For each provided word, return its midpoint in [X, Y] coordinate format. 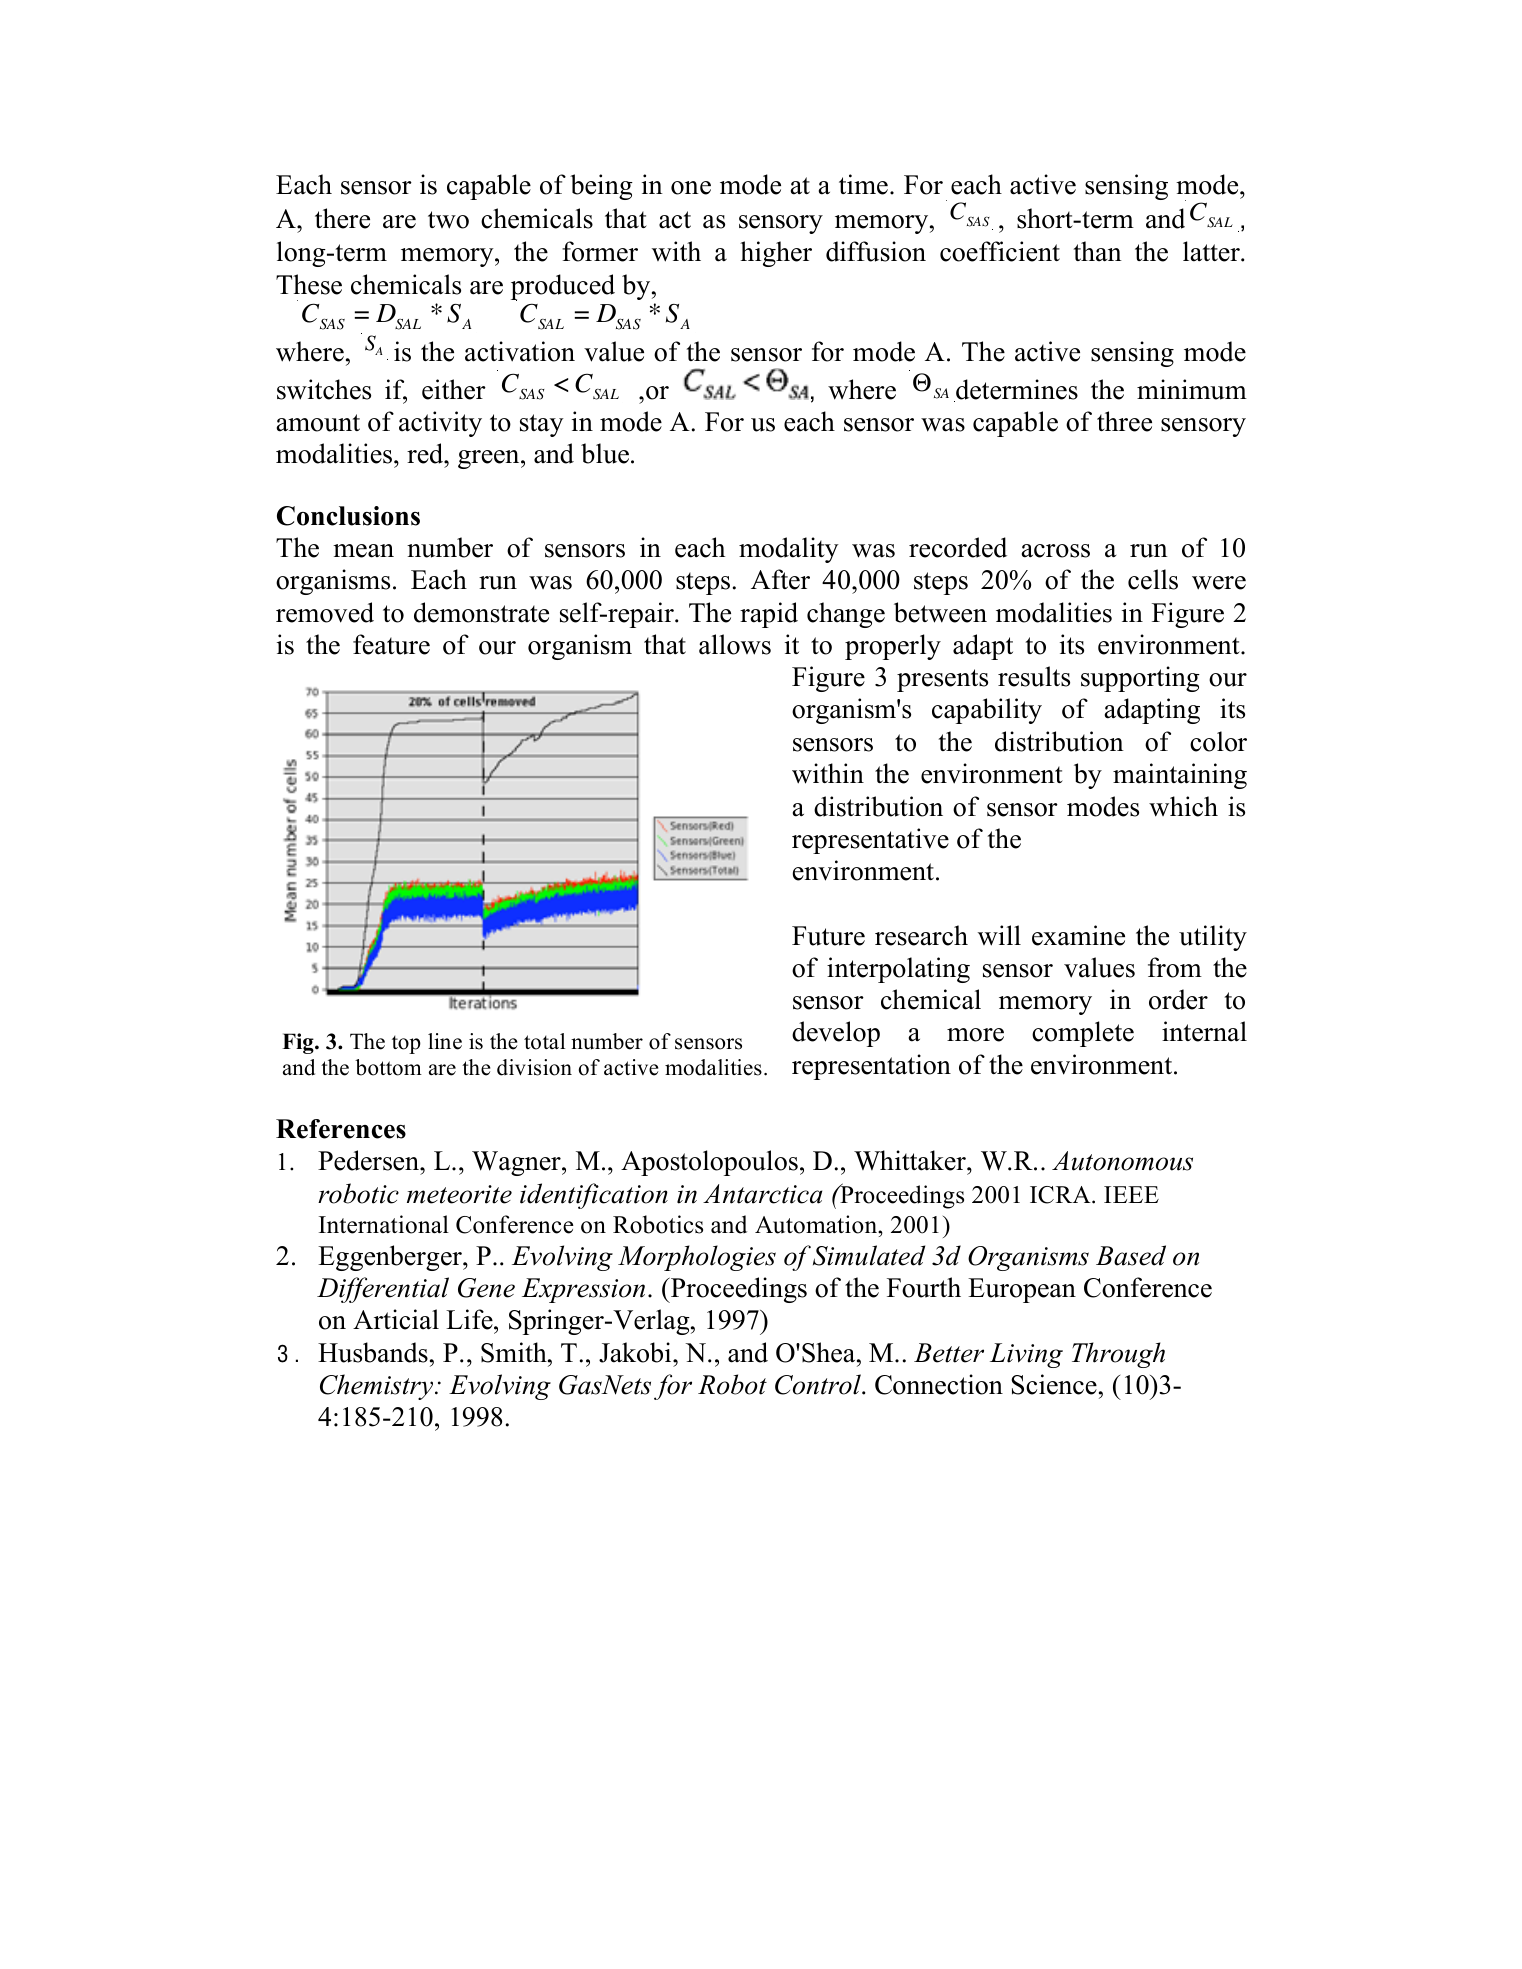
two [448, 220]
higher [776, 254]
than [1098, 251]
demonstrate [481, 612]
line [445, 1041]
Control [819, 1384]
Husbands [373, 1352]
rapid [769, 615]
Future [828, 936]
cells [1153, 579]
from [1175, 967]
